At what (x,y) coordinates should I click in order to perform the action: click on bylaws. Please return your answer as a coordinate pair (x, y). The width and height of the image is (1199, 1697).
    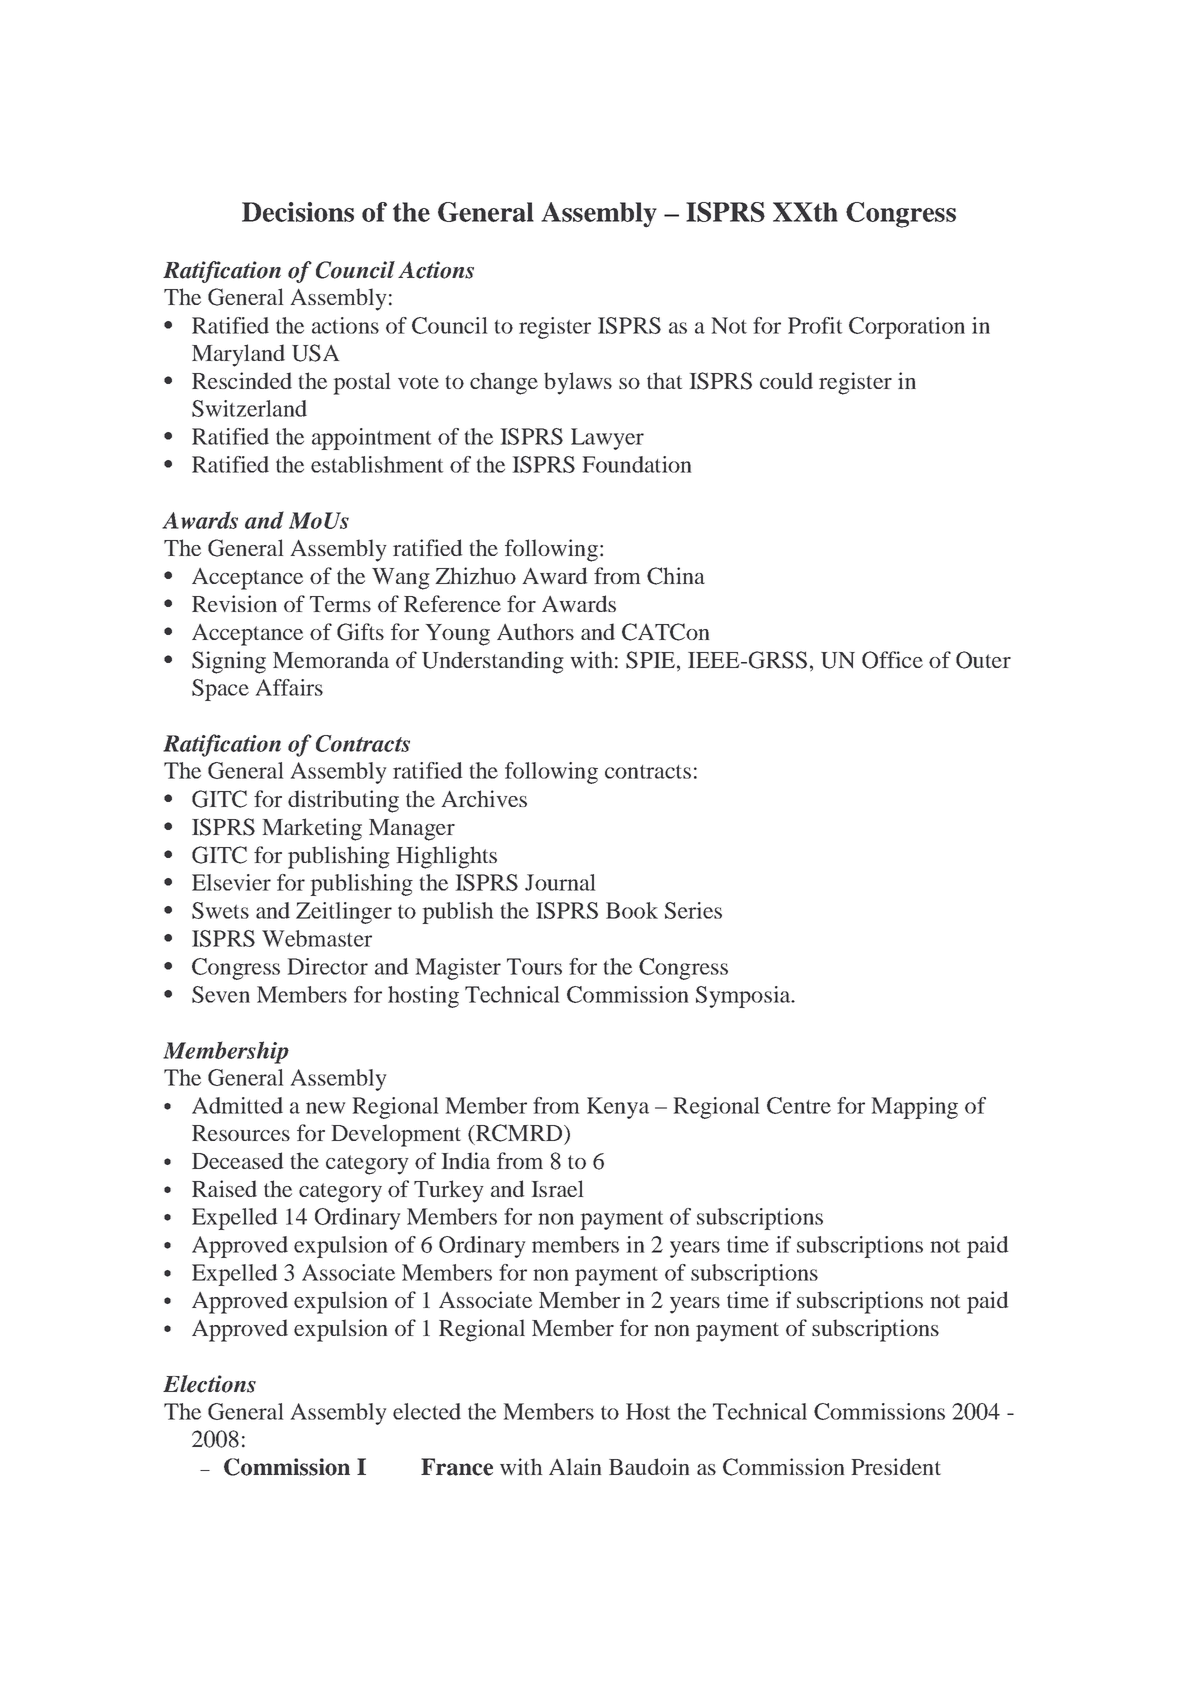
    Looking at the image, I should click on (578, 383).
